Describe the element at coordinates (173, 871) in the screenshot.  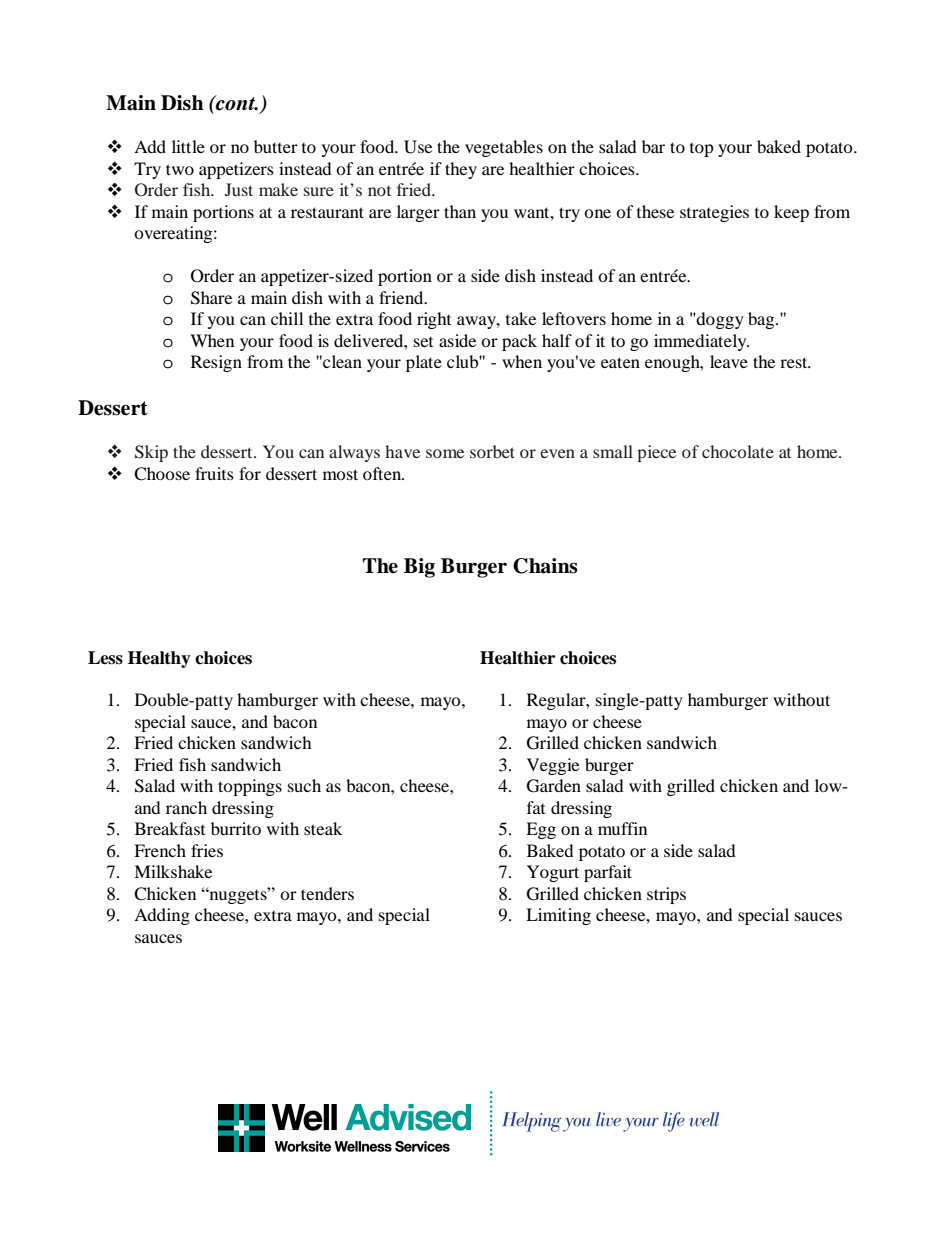
I see `Milkshake` at that location.
